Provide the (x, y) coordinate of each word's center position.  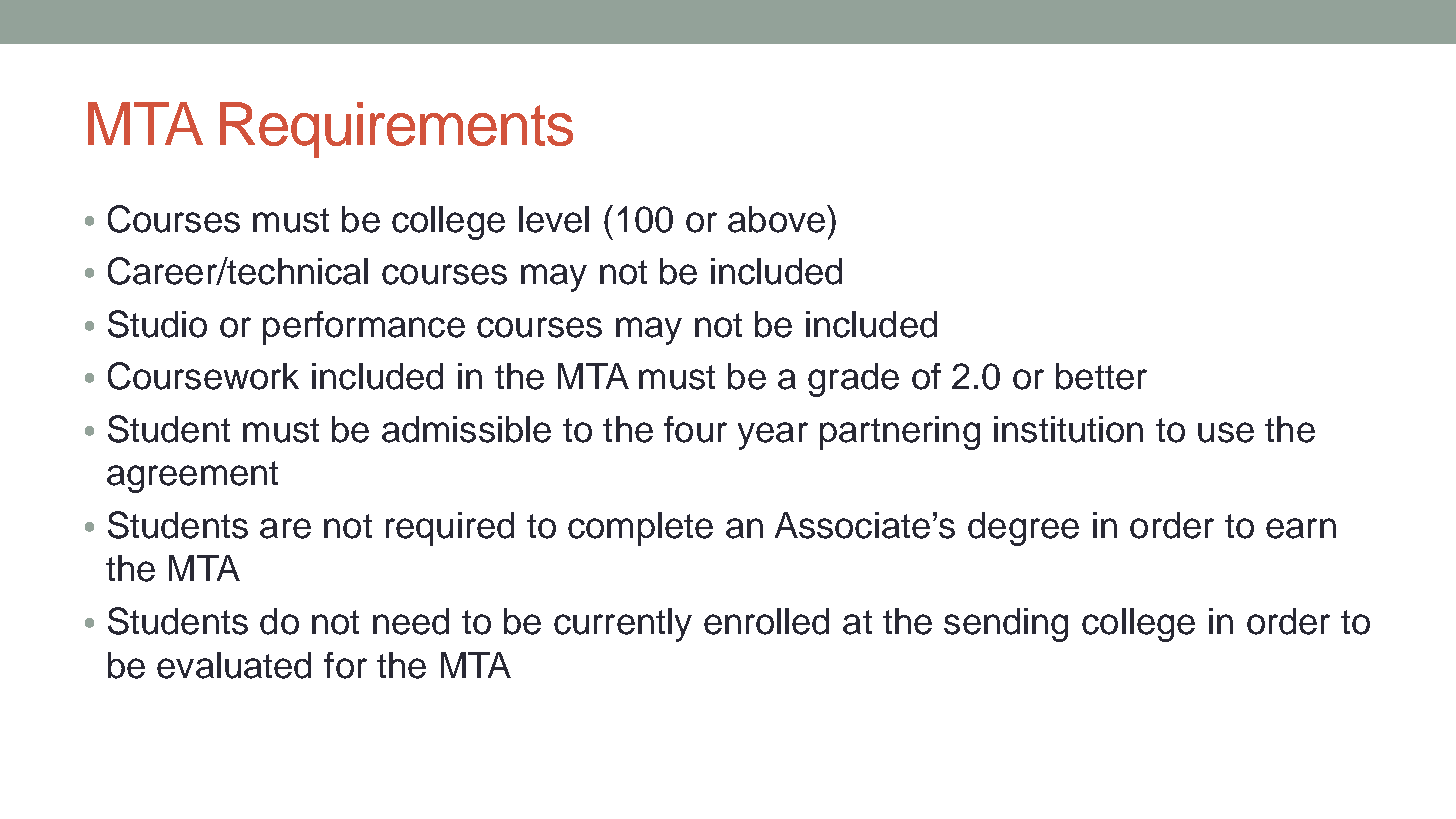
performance (364, 328)
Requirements (396, 130)
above (776, 219)
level (554, 219)
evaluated (234, 665)
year (773, 436)
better (1101, 376)
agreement (192, 477)
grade (853, 380)
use (1226, 432)
